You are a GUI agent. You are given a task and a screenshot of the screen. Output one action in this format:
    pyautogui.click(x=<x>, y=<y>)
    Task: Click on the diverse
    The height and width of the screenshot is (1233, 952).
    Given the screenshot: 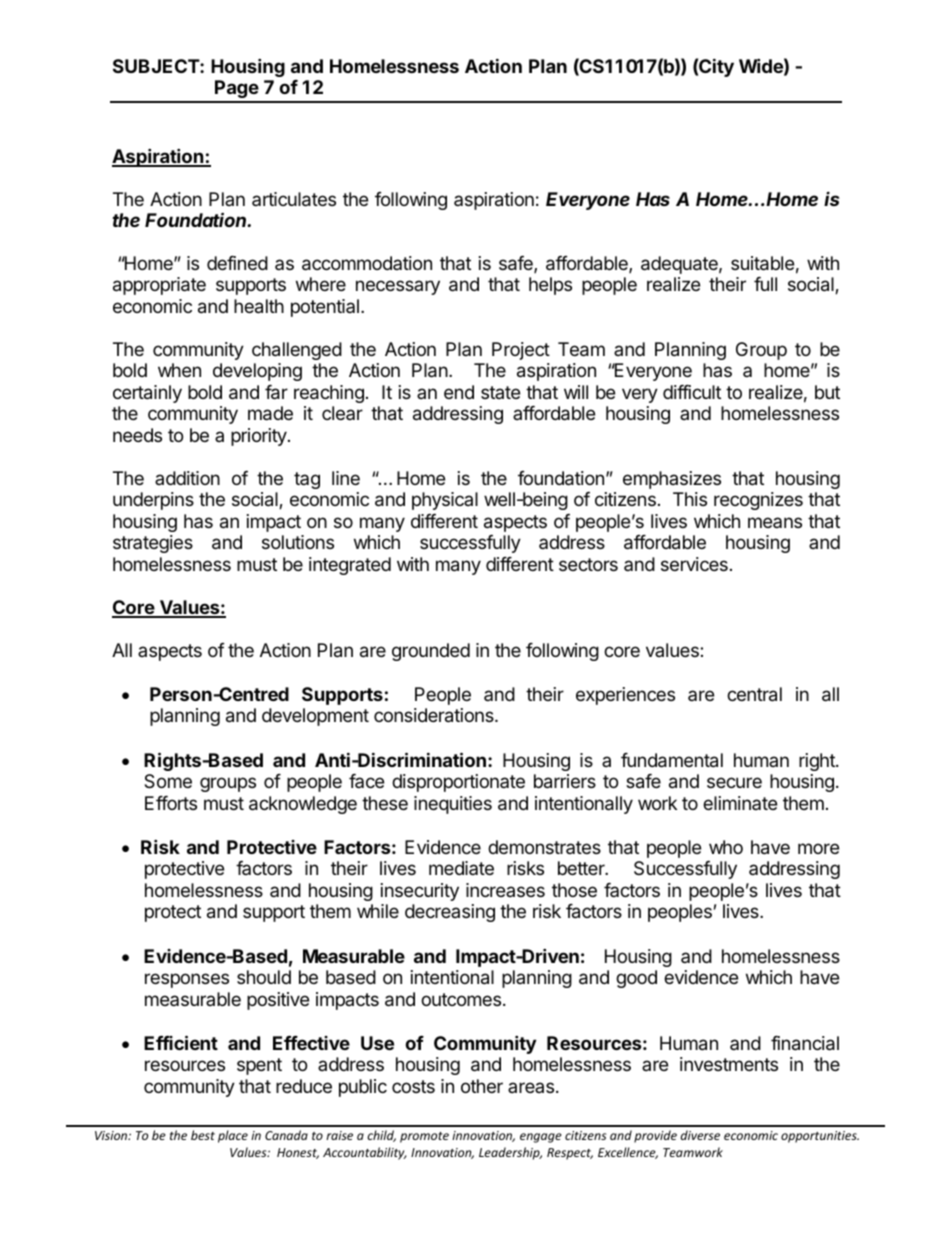 What is the action you would take?
    pyautogui.click(x=700, y=1135)
